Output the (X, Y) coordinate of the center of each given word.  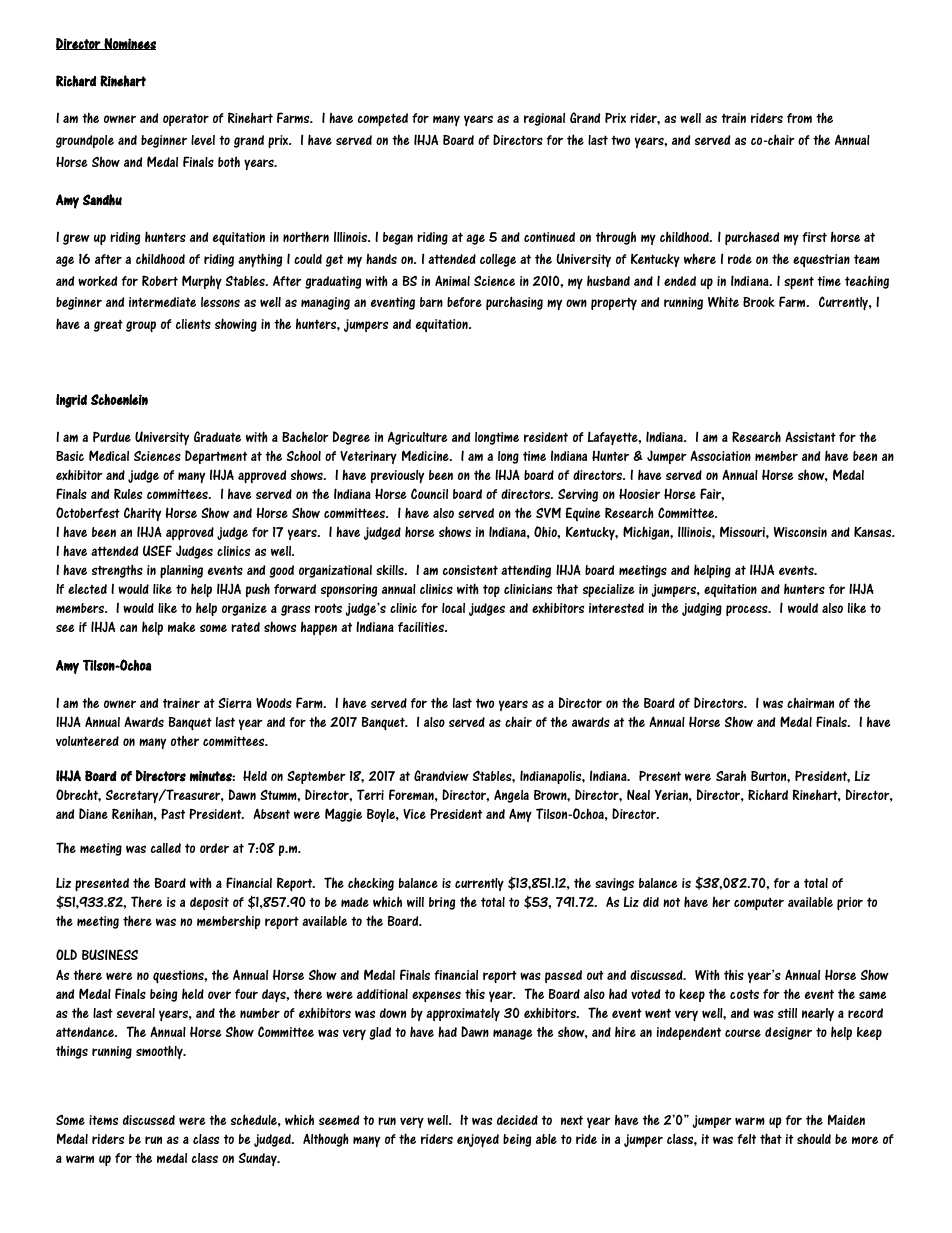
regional (544, 119)
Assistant (810, 436)
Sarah (731, 775)
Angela (511, 796)
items (103, 1120)
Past (173, 814)
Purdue (112, 436)
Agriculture (418, 438)
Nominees (129, 44)
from (799, 118)
